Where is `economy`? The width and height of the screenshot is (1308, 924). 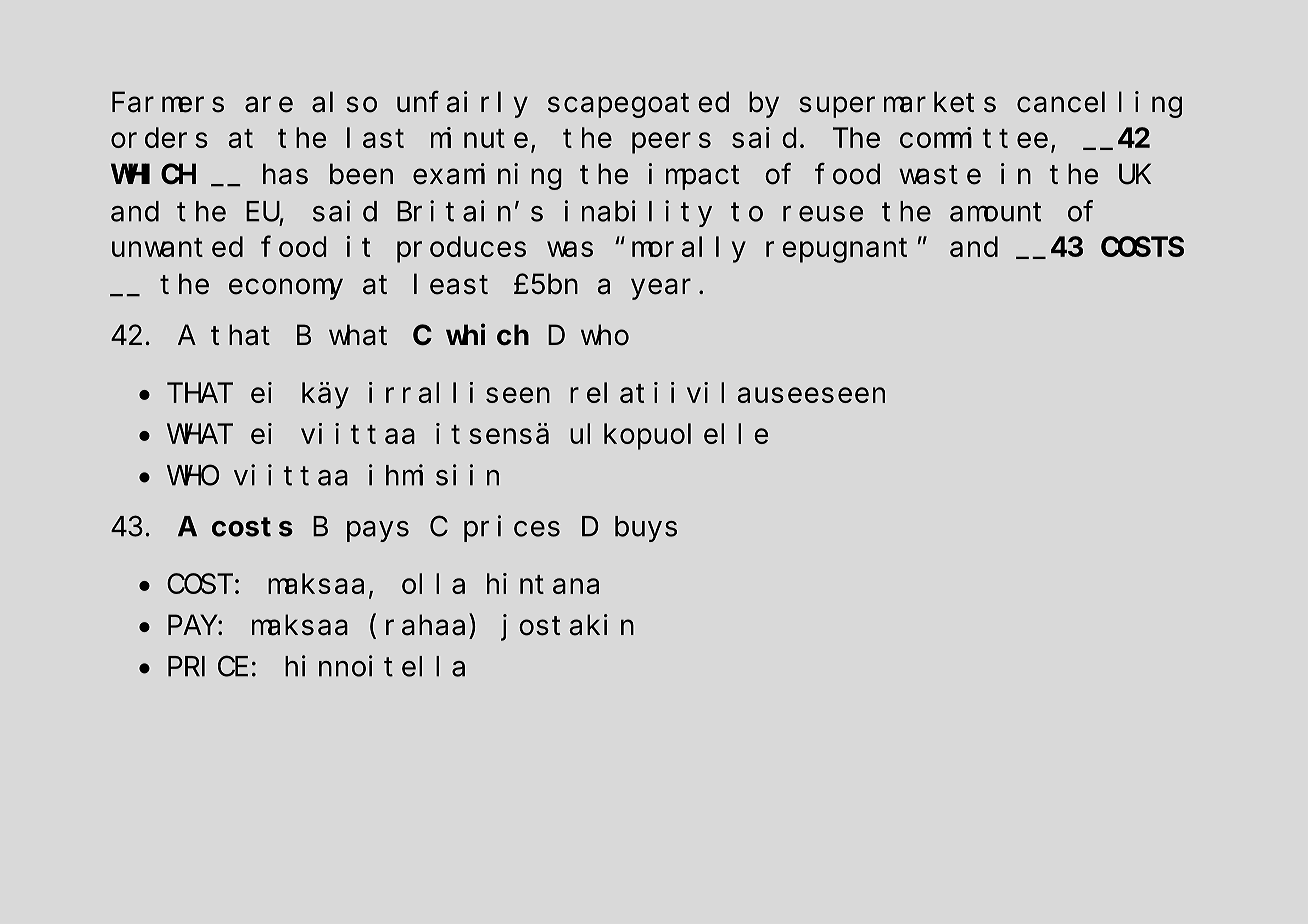 economy is located at coordinates (286, 289).
